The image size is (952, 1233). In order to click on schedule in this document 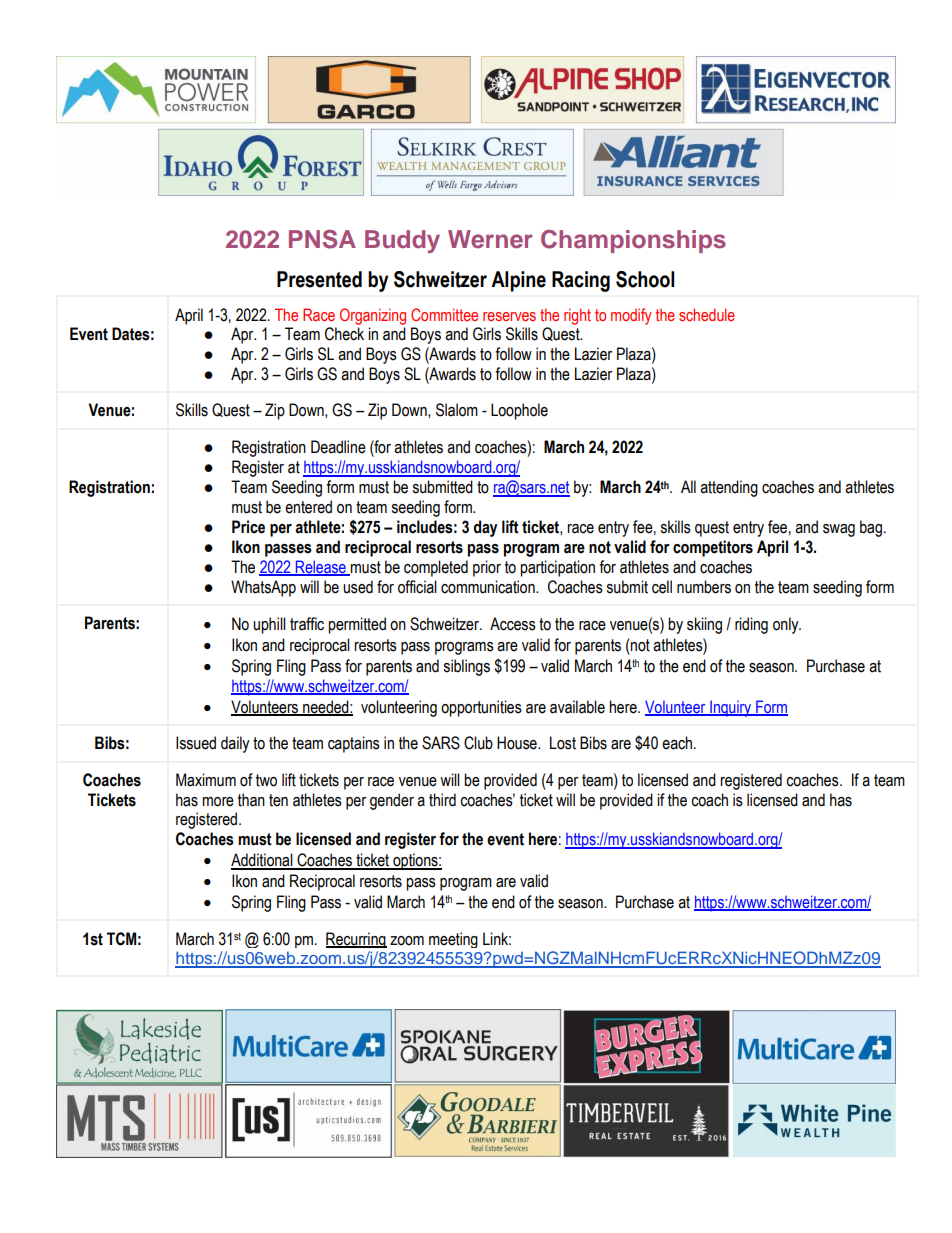, I will do `click(707, 314)`.
